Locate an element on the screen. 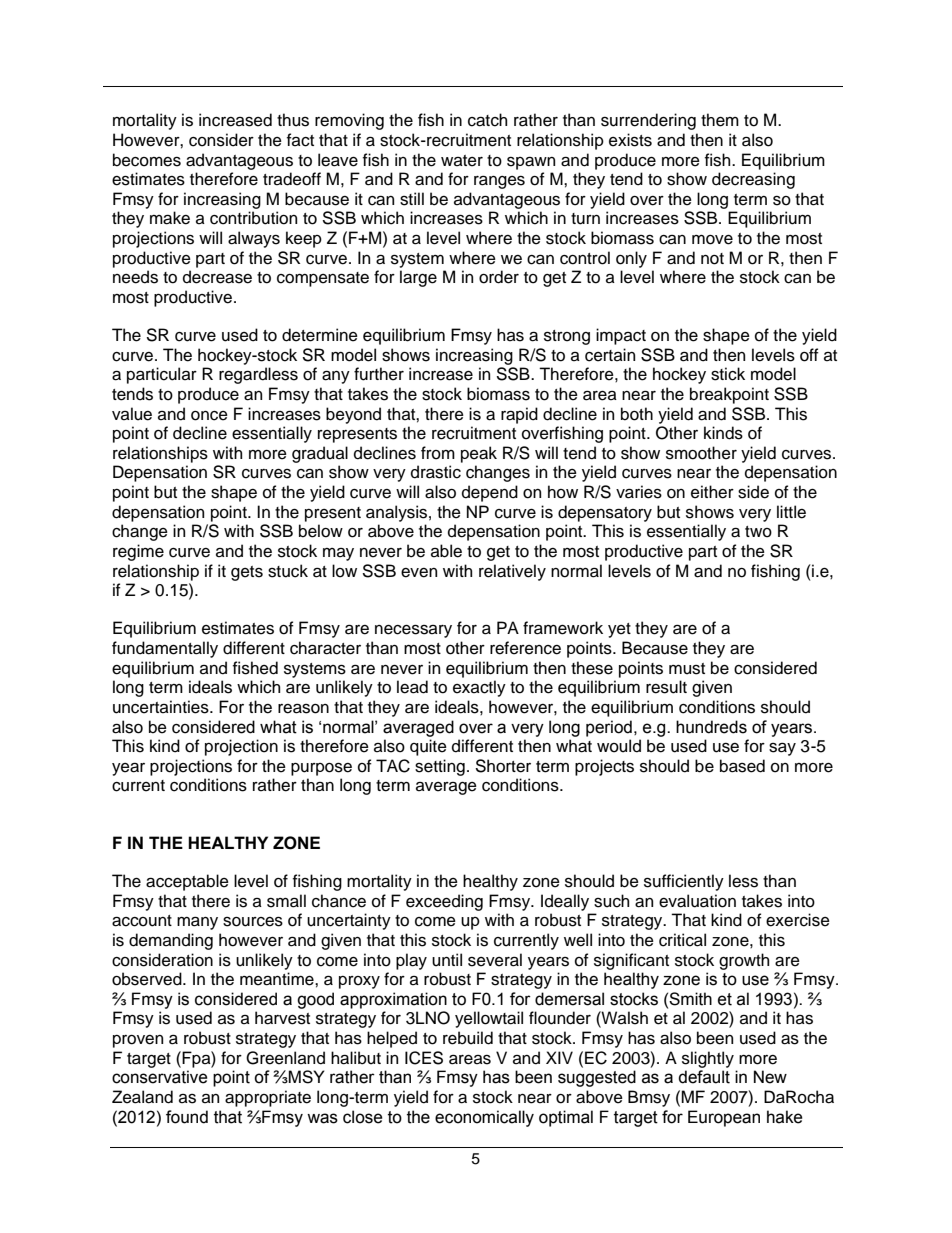 The width and height of the screenshot is (952, 1233). them is located at coordinates (720, 120).
